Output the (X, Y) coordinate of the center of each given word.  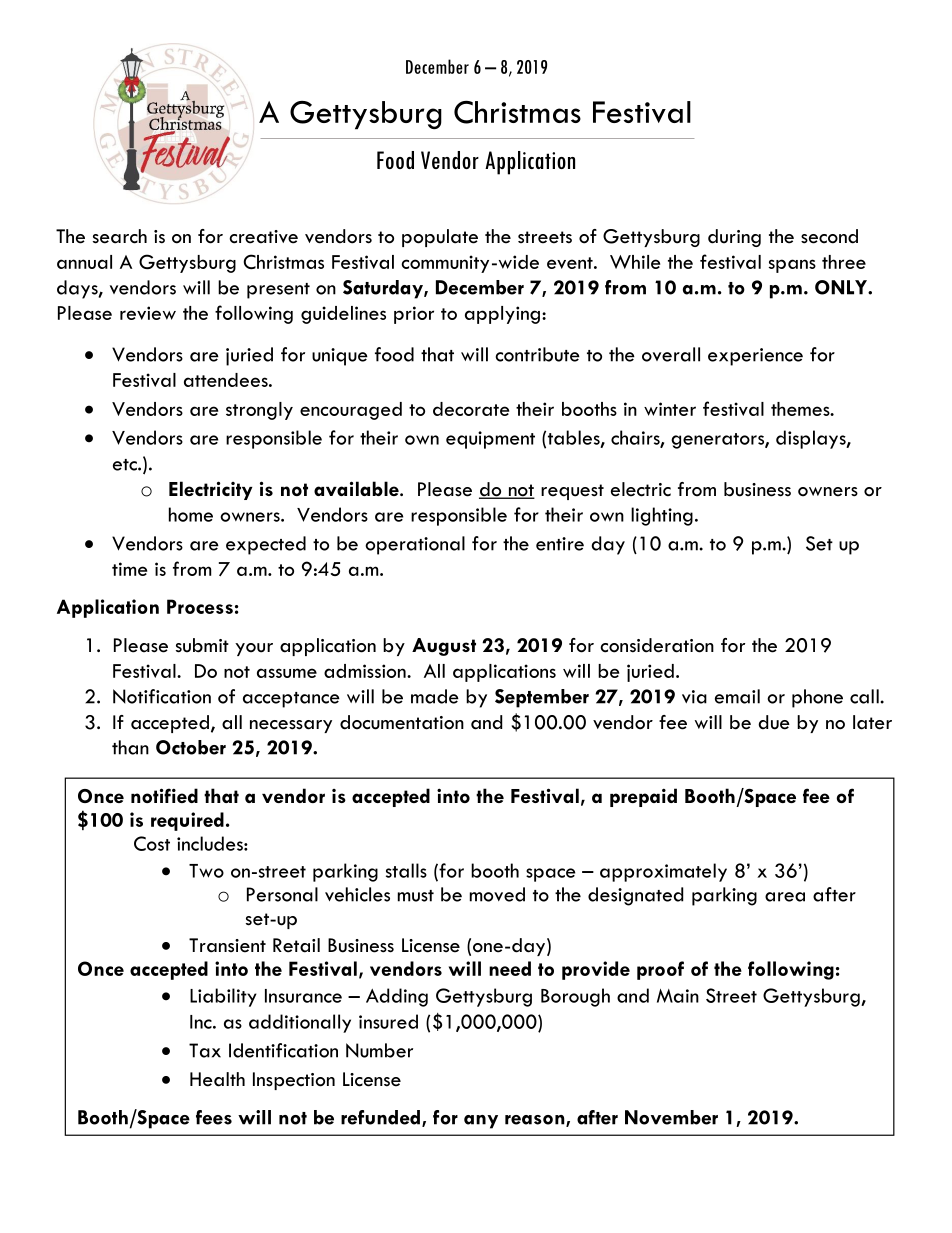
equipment (490, 440)
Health (217, 1079)
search (120, 236)
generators (718, 441)
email (737, 696)
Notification (162, 696)
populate (440, 238)
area (785, 897)
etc (126, 465)
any (481, 1122)
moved (497, 894)
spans (792, 266)
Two (206, 871)
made (435, 696)
